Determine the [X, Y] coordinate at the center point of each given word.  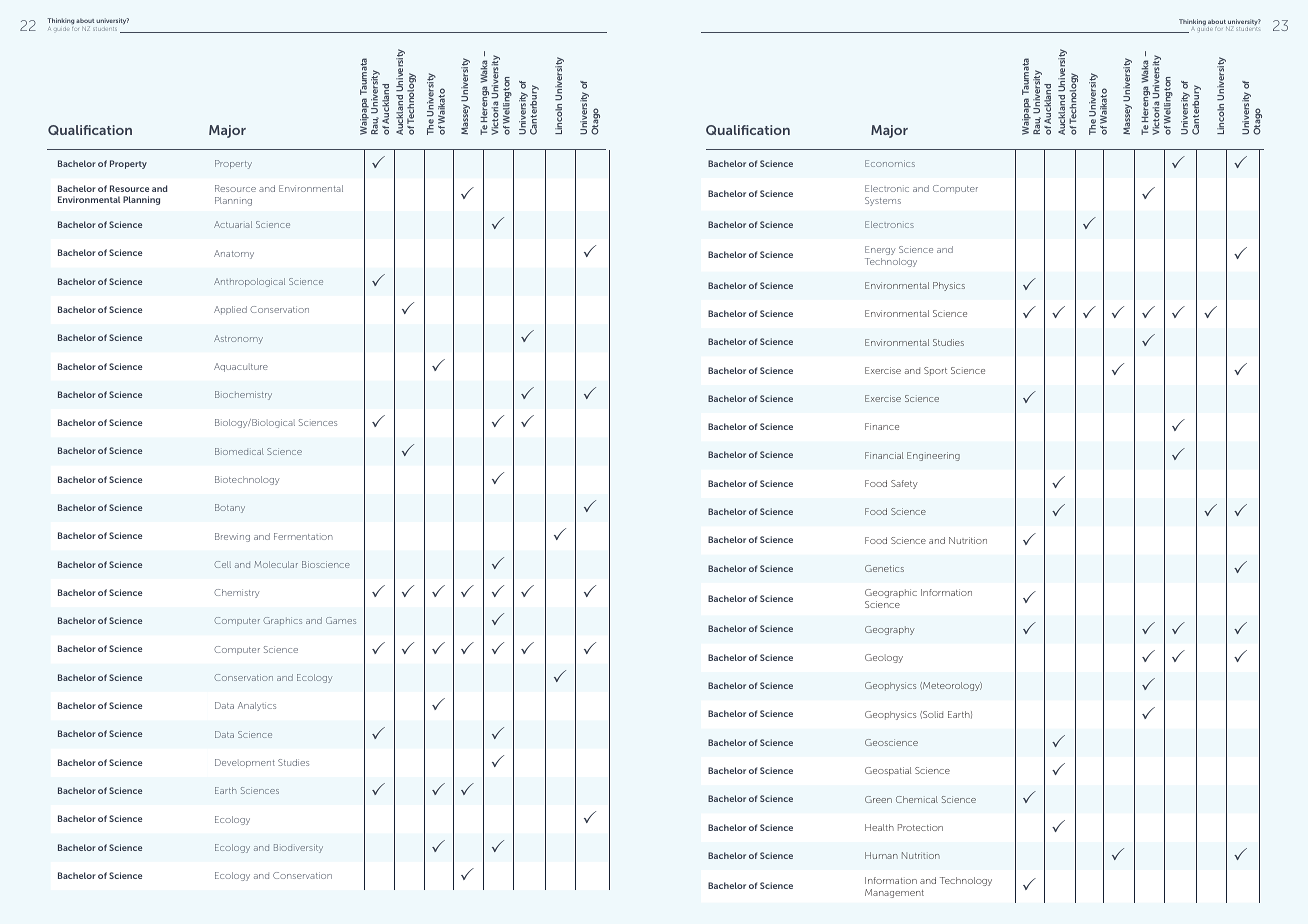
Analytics [257, 706]
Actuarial [233, 224]
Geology [884, 658]
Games [341, 620]
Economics [890, 163]
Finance [882, 426]
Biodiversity [298, 848]
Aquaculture [241, 367]
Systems [883, 201]
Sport [935, 371]
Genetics [884, 568]
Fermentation [303, 536]
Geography [890, 630]
